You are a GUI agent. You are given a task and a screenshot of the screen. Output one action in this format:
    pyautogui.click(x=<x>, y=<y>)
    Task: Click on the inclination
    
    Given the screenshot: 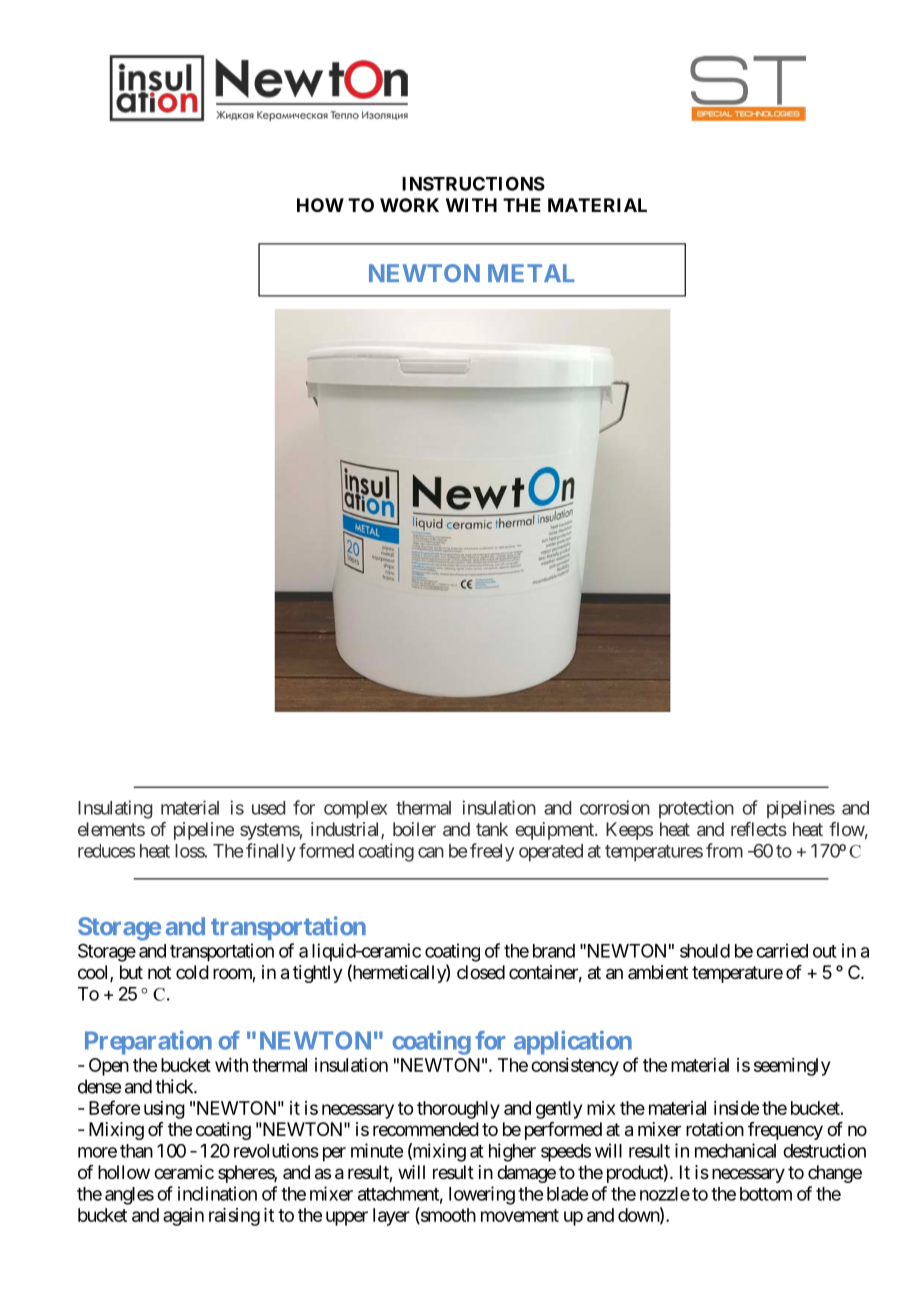 What is the action you would take?
    pyautogui.click(x=217, y=1193)
